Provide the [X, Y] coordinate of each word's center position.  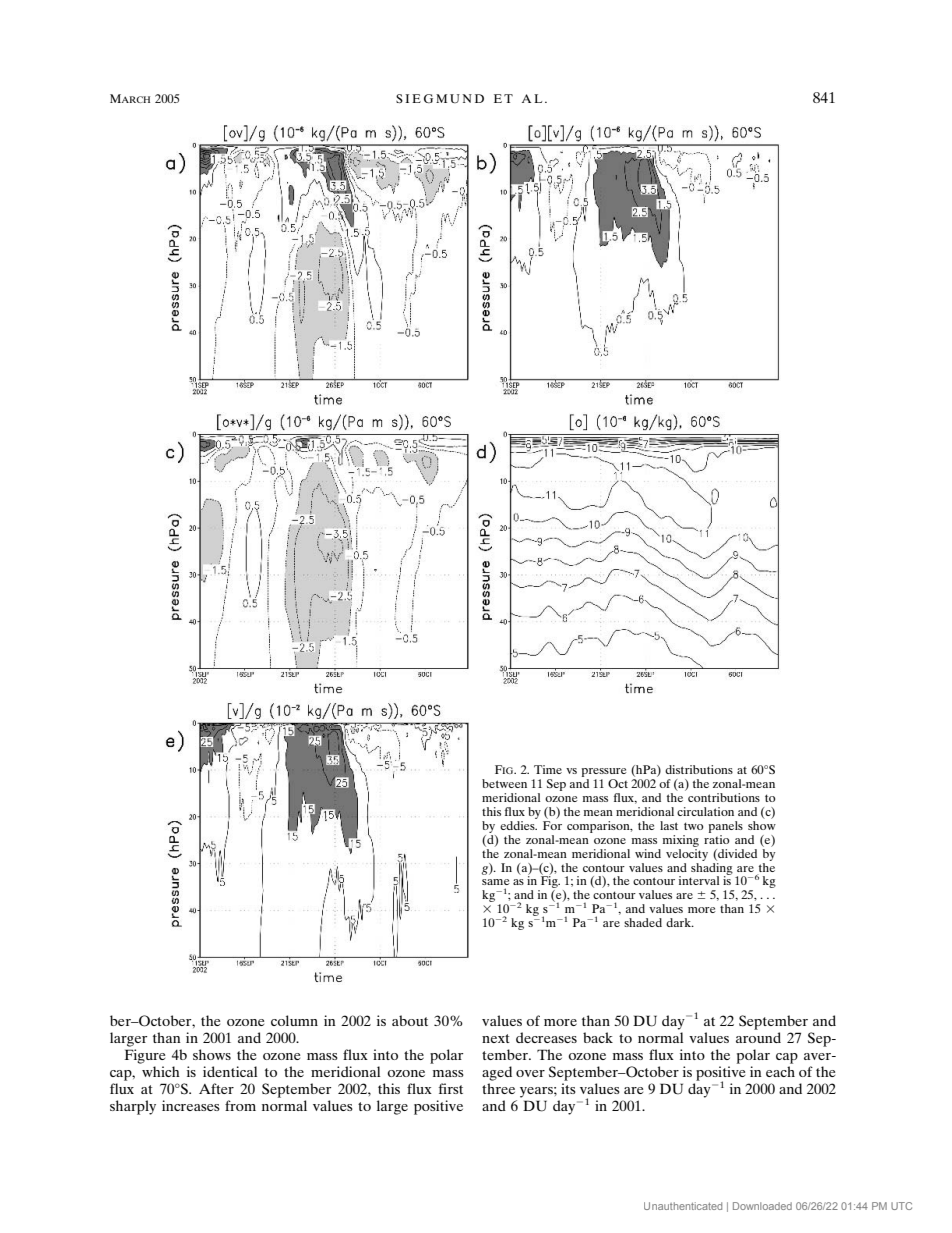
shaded [643, 922]
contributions [724, 797]
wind [648, 853]
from [240, 1105]
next [496, 1038]
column [294, 1020]
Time [548, 769]
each [780, 1071]
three [498, 1088]
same [496, 882]
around [758, 1037]
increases [191, 1105]
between [504, 783]
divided [736, 854]
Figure [144, 1056]
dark [679, 922]
